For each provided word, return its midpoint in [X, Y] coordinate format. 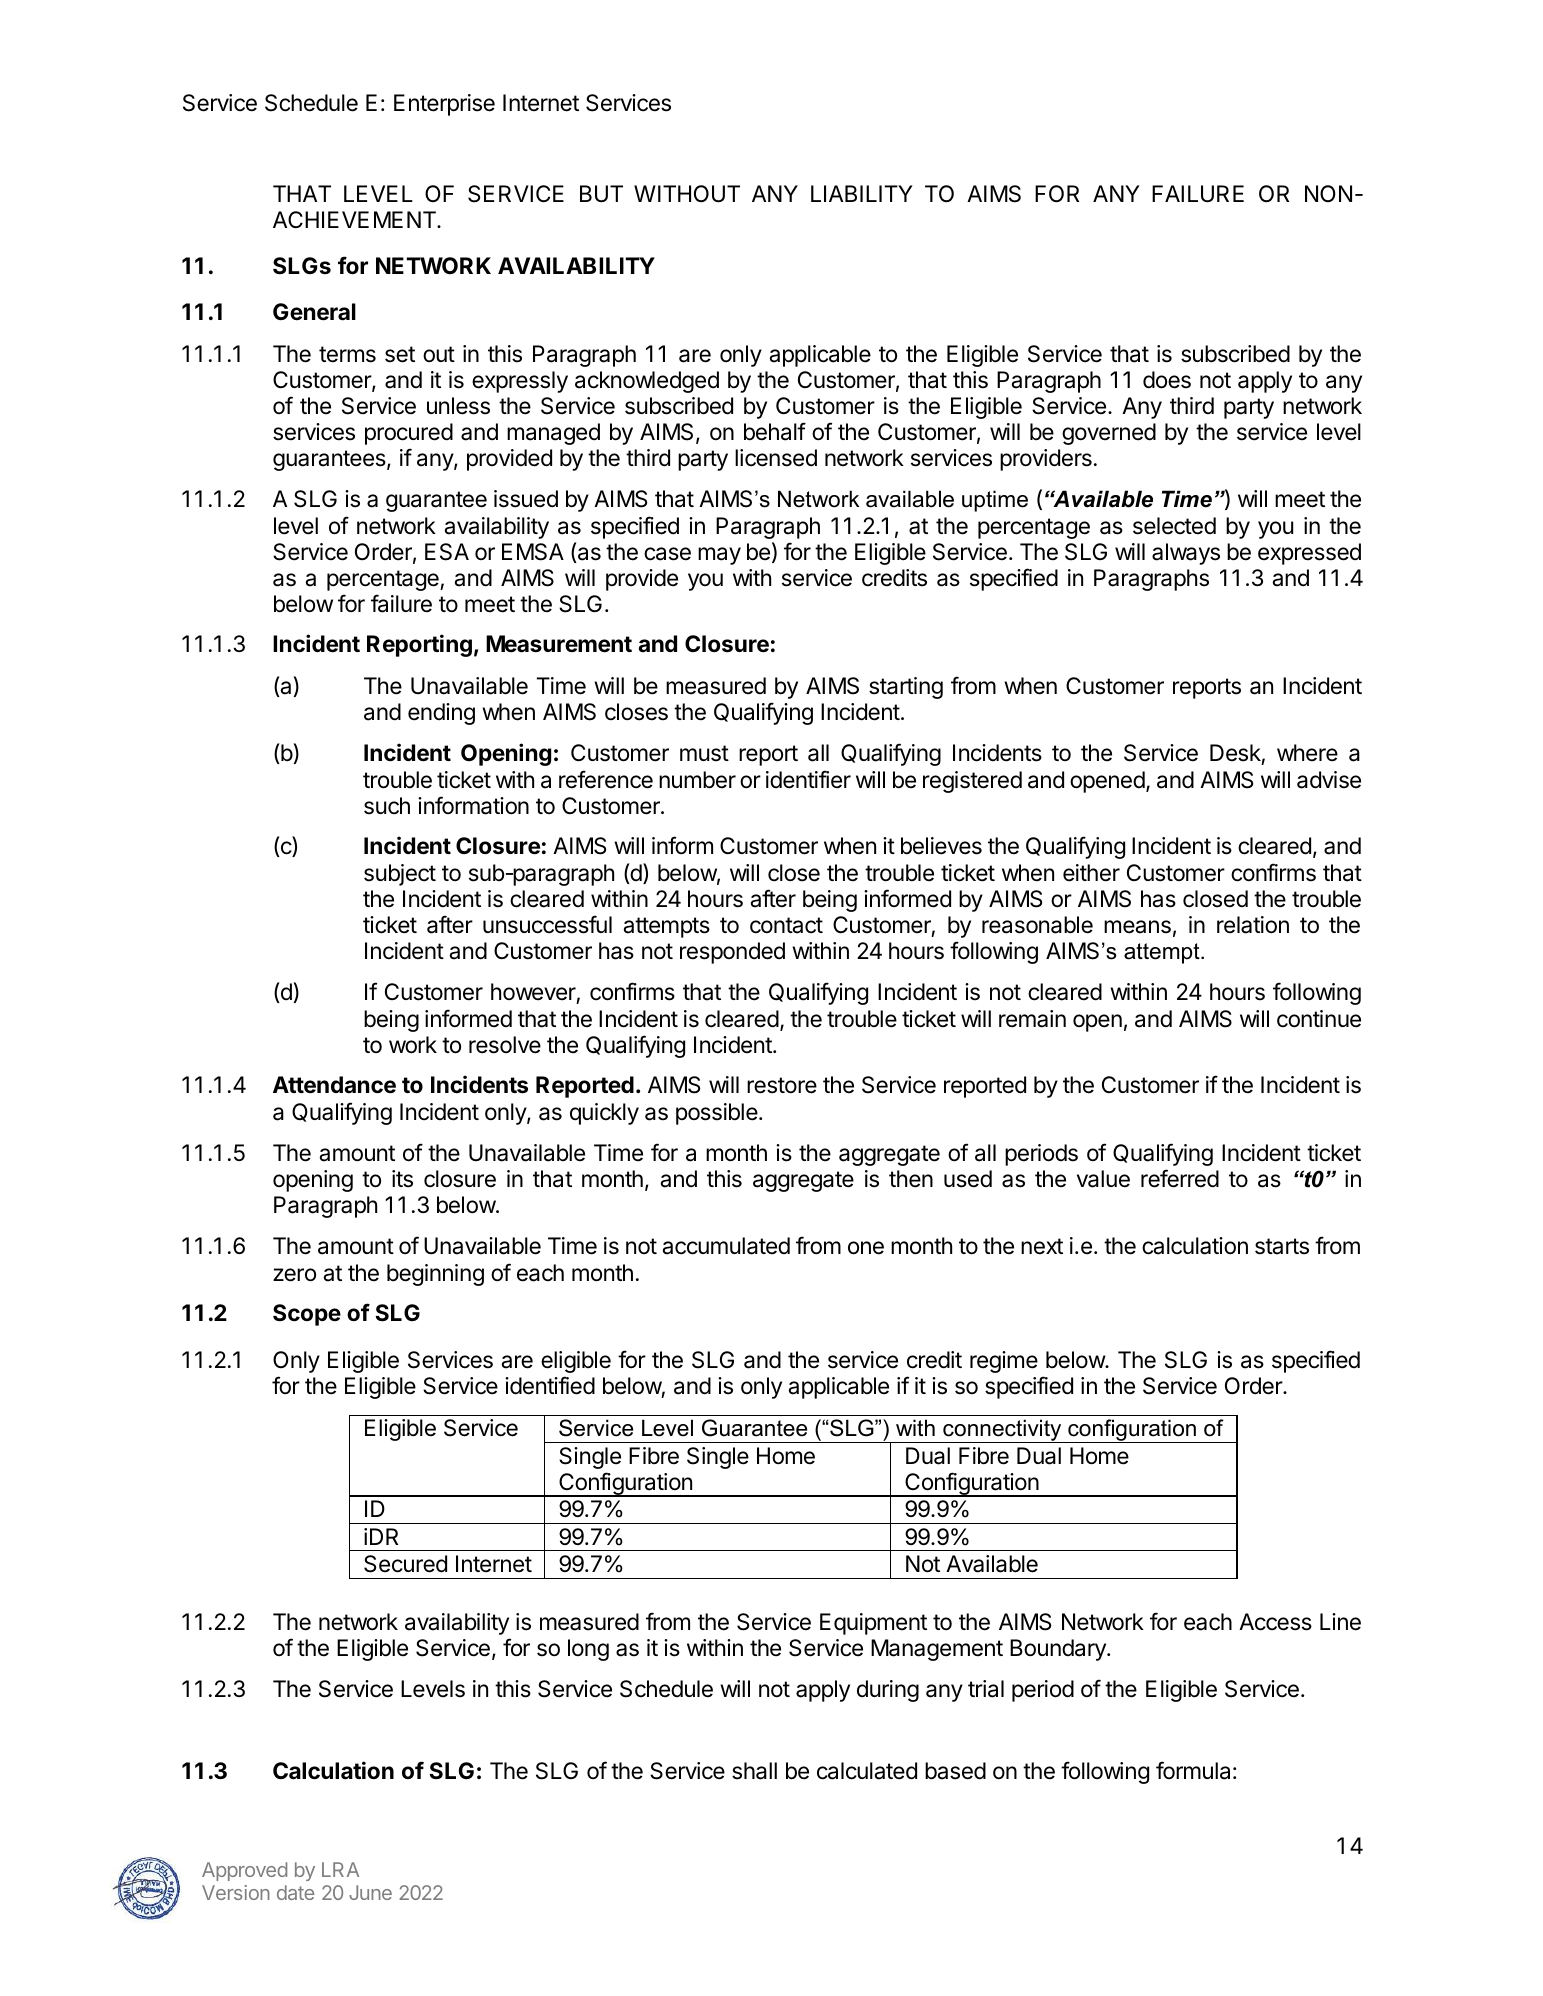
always [1186, 554]
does [1167, 380]
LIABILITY [862, 193]
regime [1004, 1362]
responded [732, 953]
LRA [340, 1869]
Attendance [334, 1085]
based [955, 1771]
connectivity [1002, 1431]
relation [1253, 925]
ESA [447, 552]
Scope [307, 1315]
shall [754, 1771]
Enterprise [444, 105]
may [719, 556]
